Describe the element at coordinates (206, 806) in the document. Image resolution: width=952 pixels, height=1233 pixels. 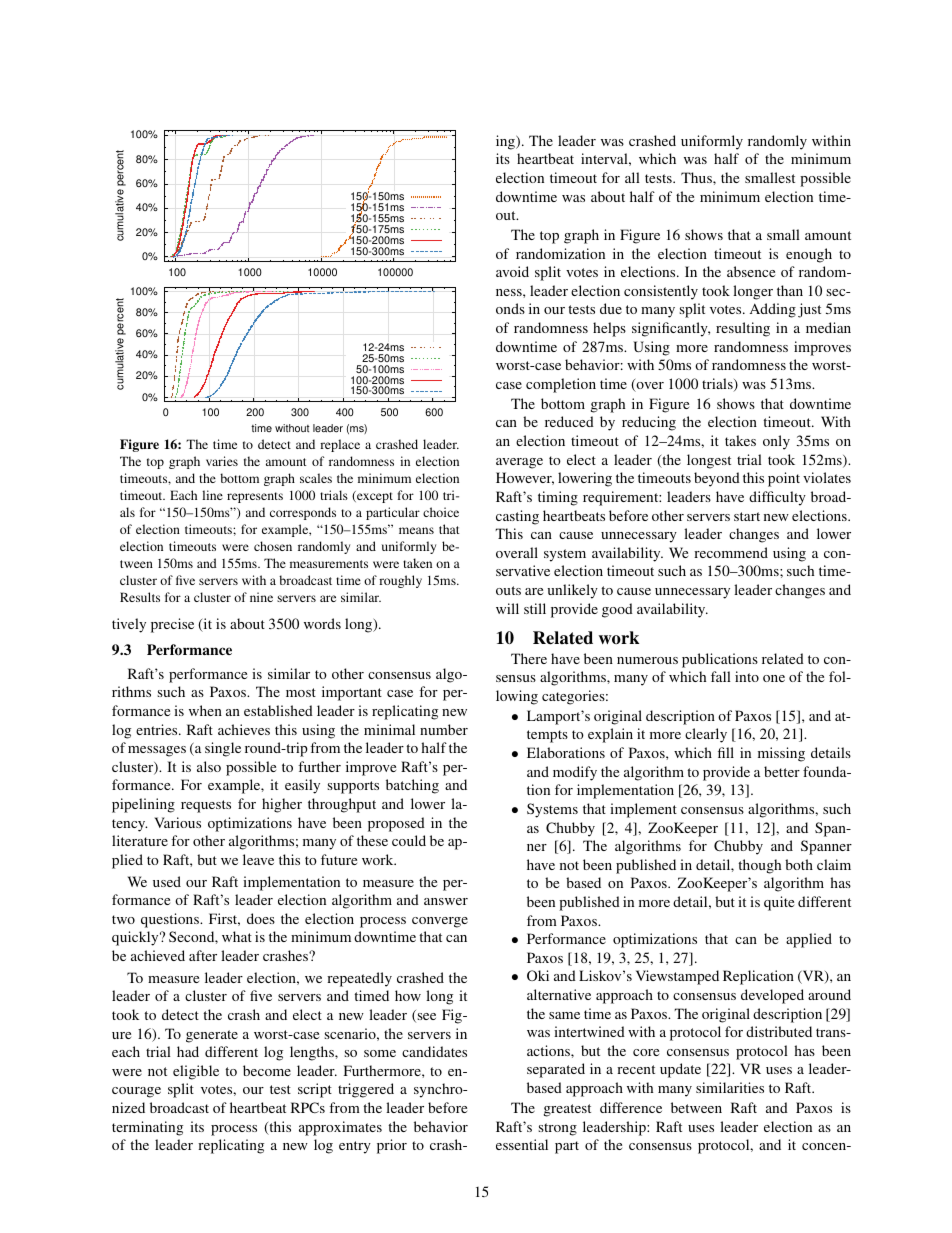
I see `requests` at that location.
